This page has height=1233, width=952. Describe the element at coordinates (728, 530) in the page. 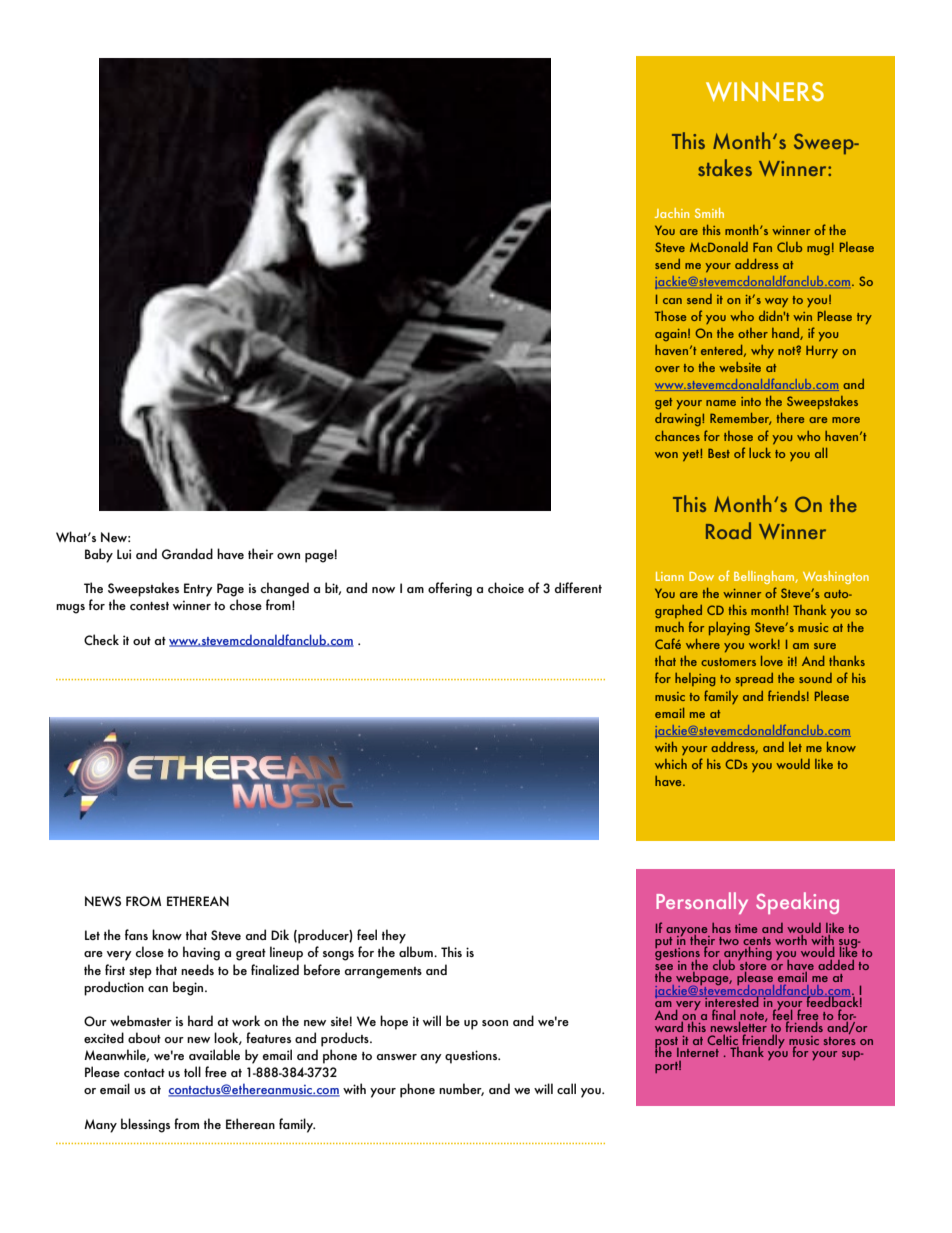

I see `Road` at that location.
